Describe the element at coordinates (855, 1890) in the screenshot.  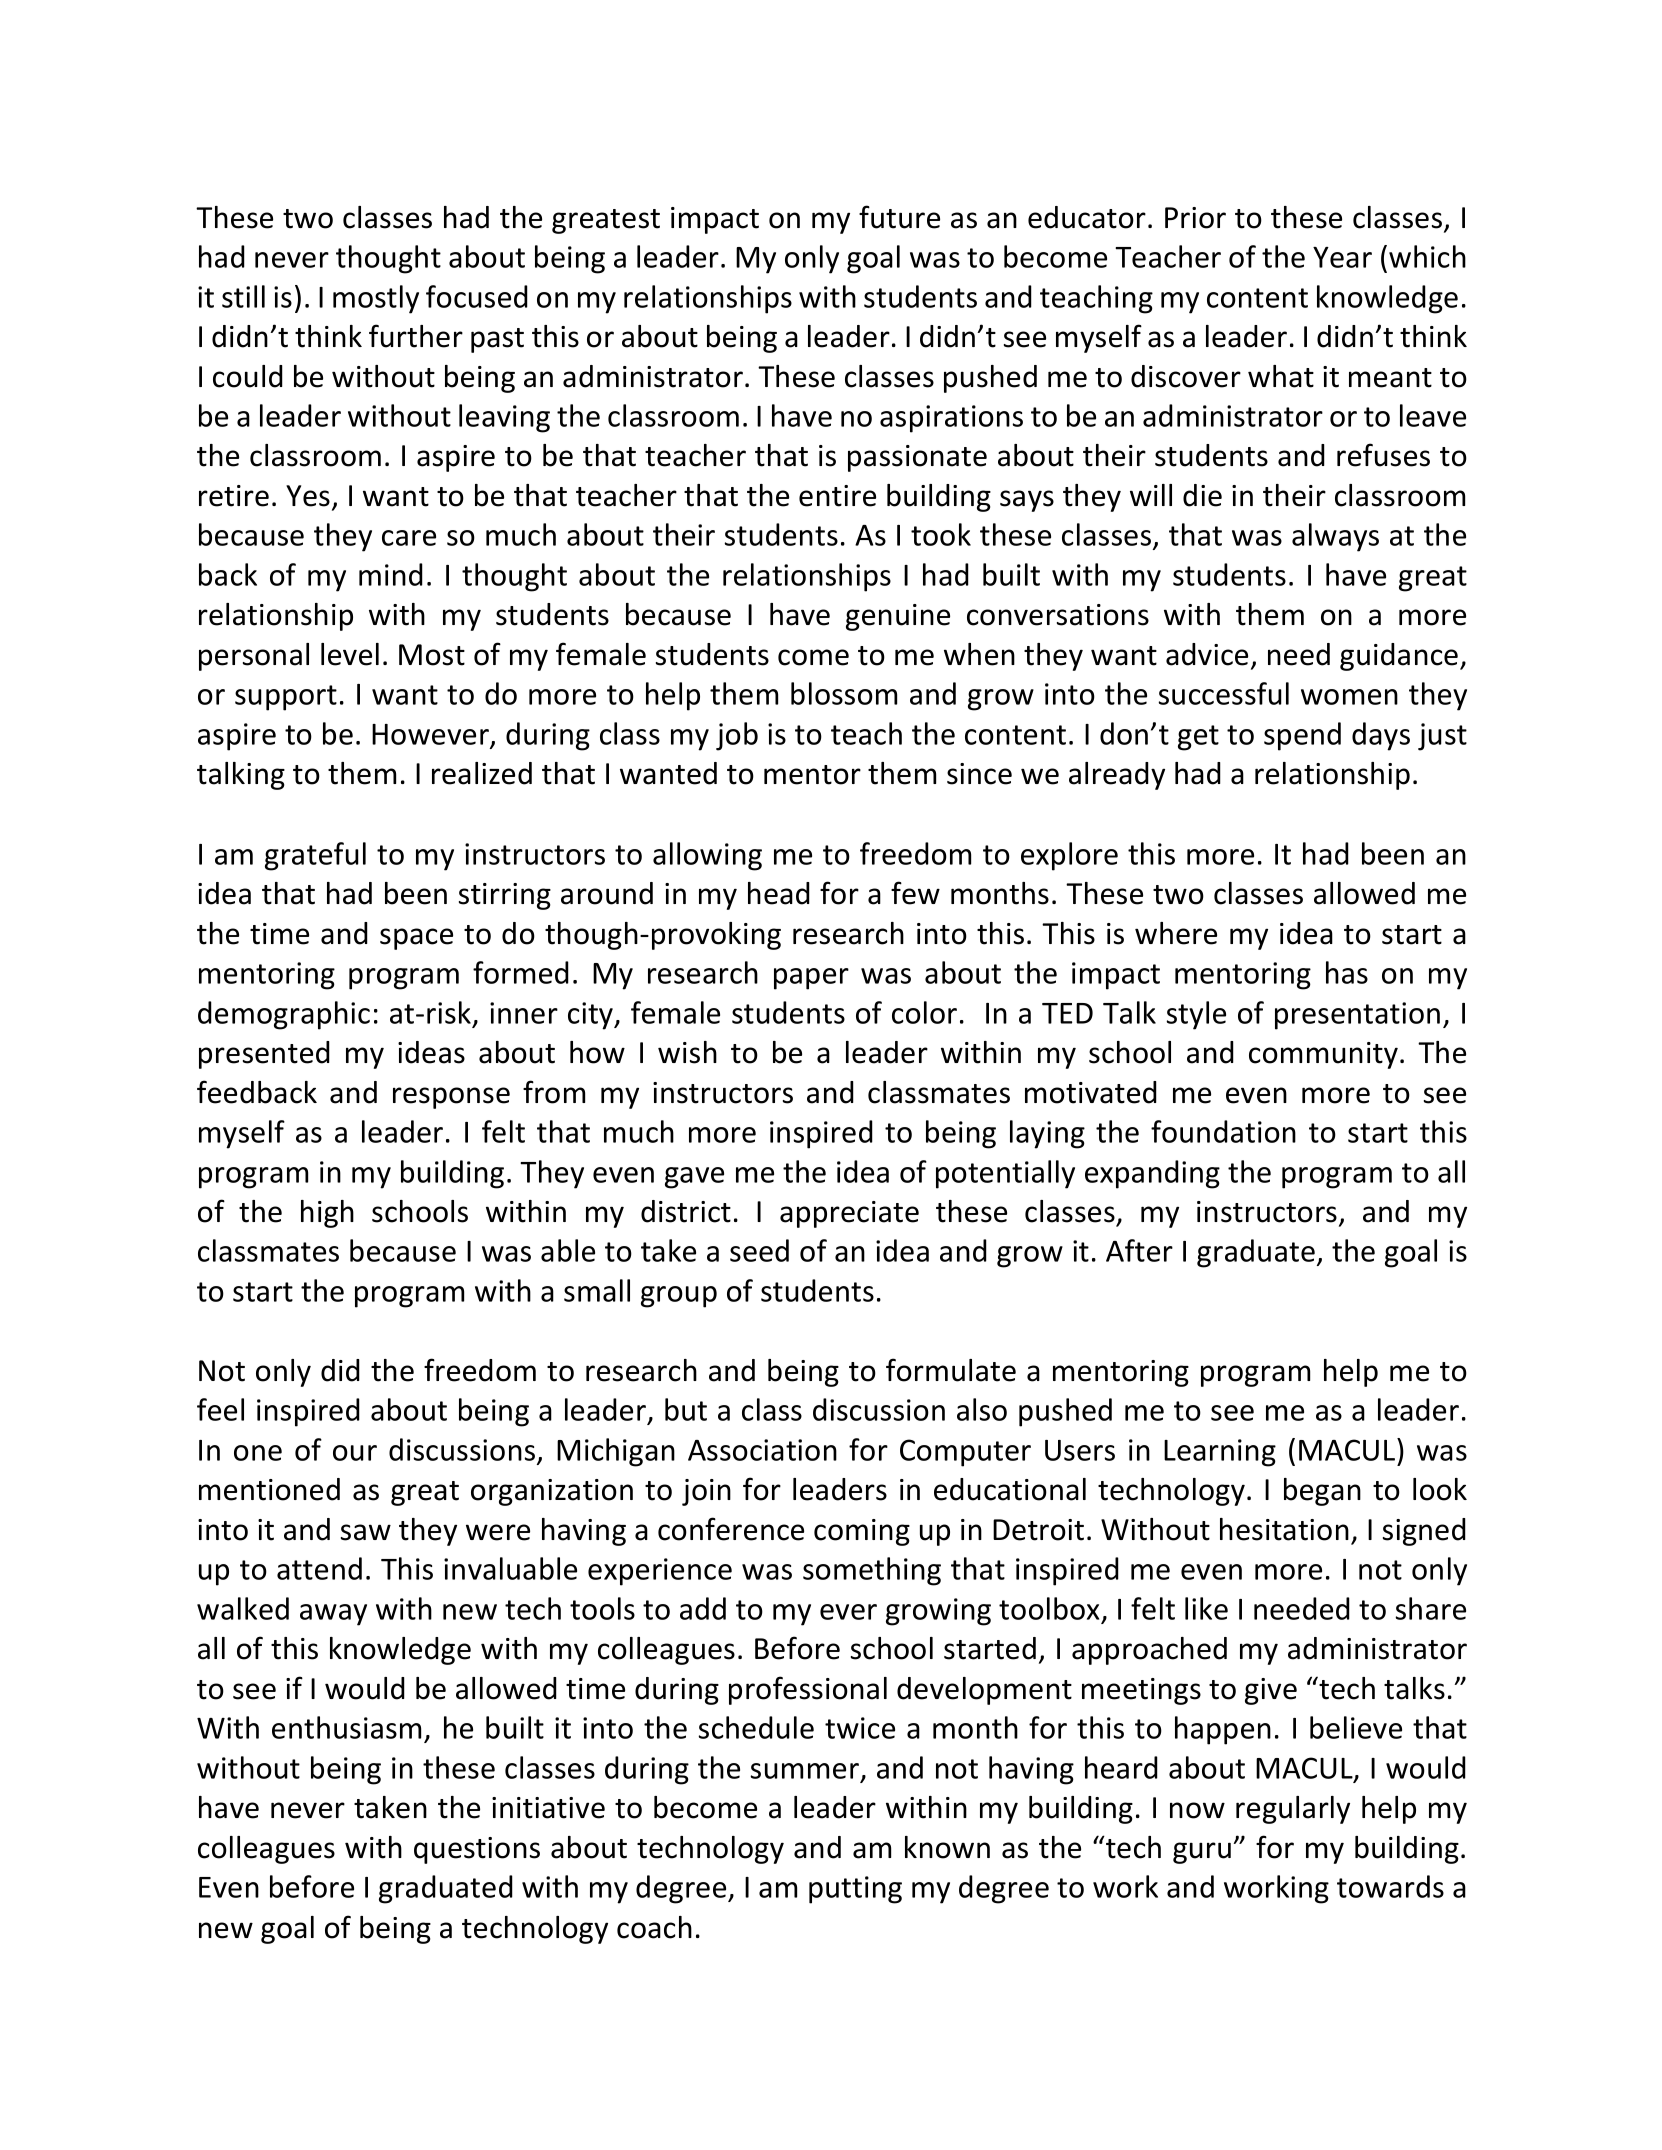
I see `putting` at that location.
